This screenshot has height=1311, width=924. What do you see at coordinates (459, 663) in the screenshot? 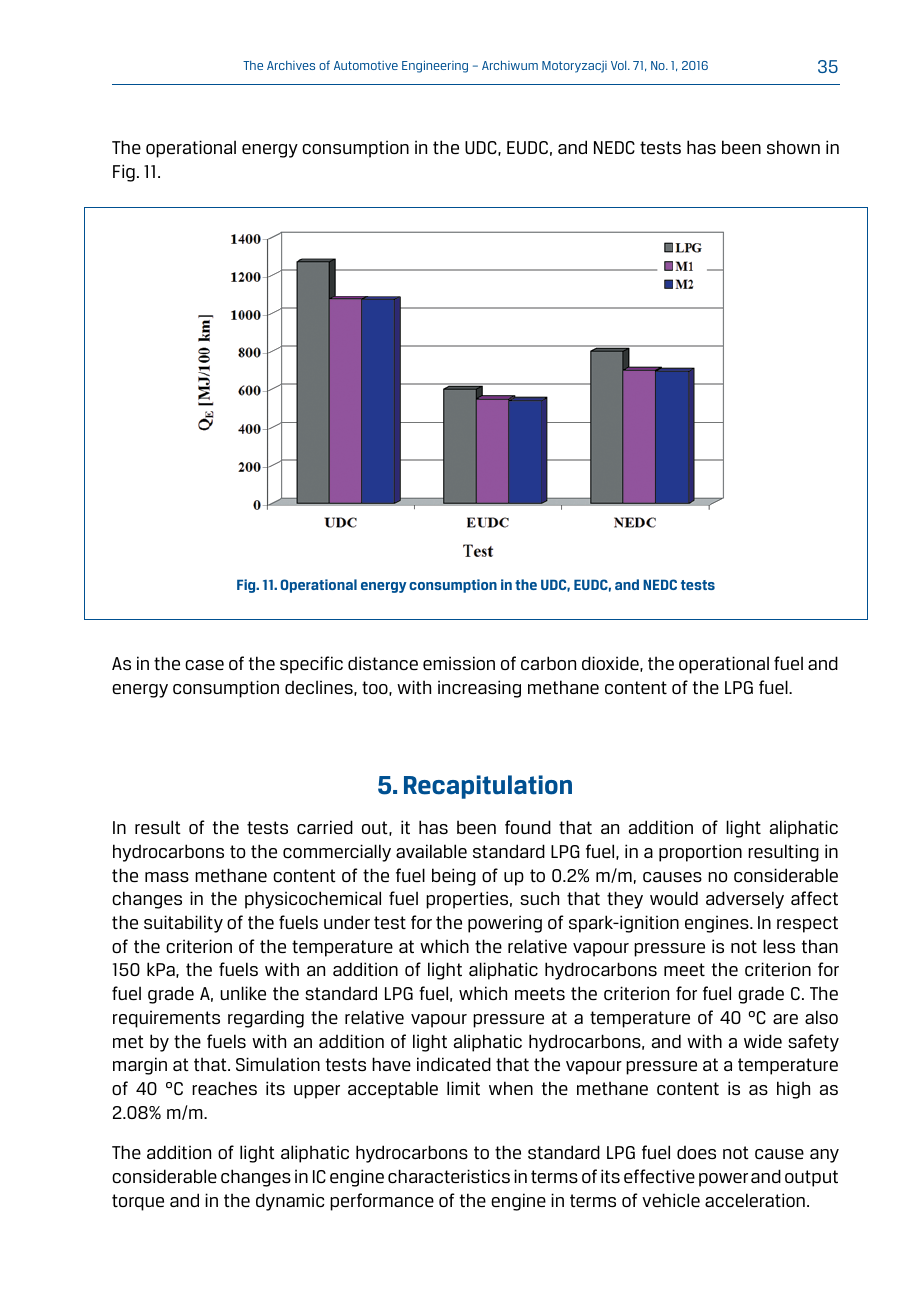
I see `emission` at bounding box center [459, 663].
